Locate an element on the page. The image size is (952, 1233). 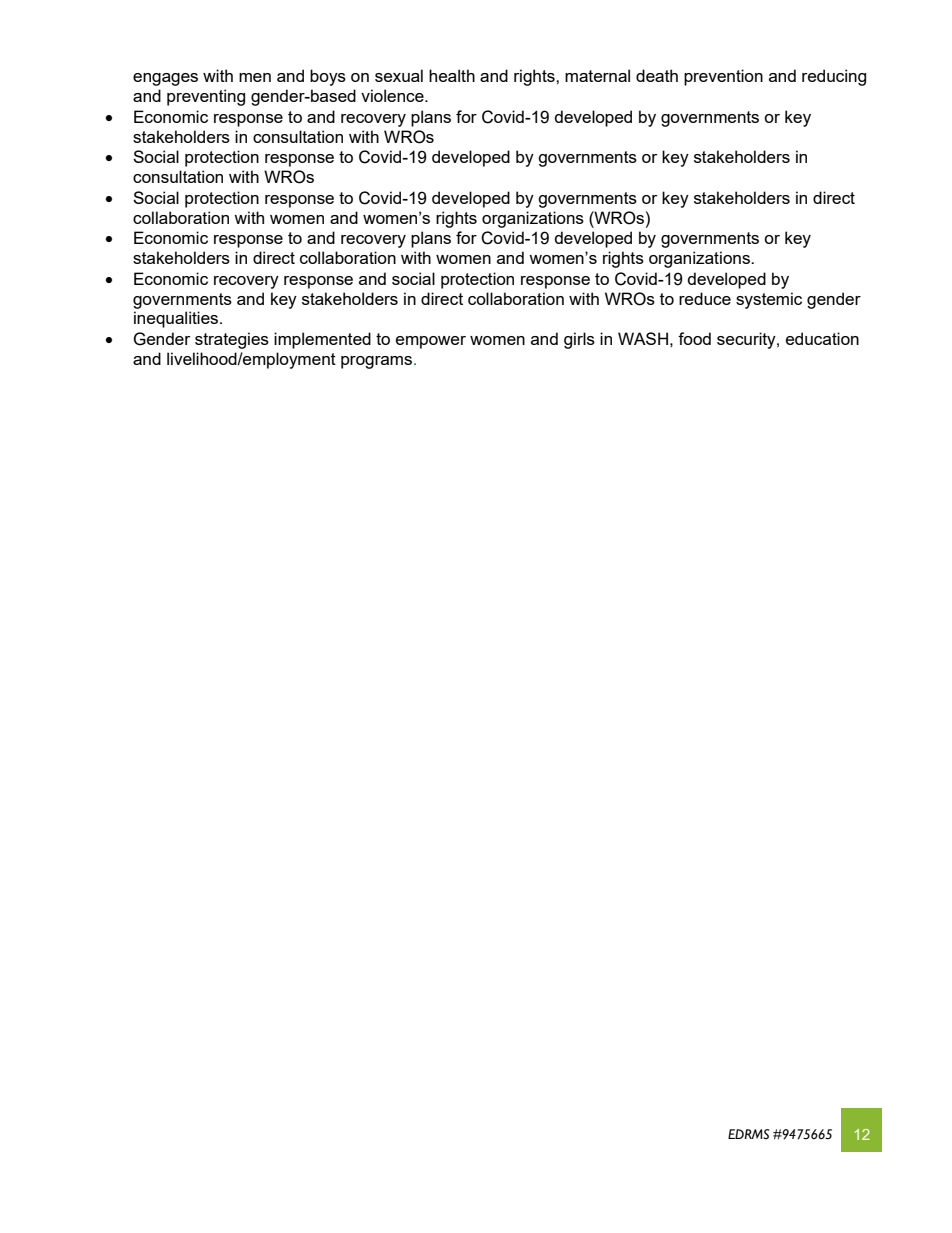
preventing is located at coordinates (206, 97).
